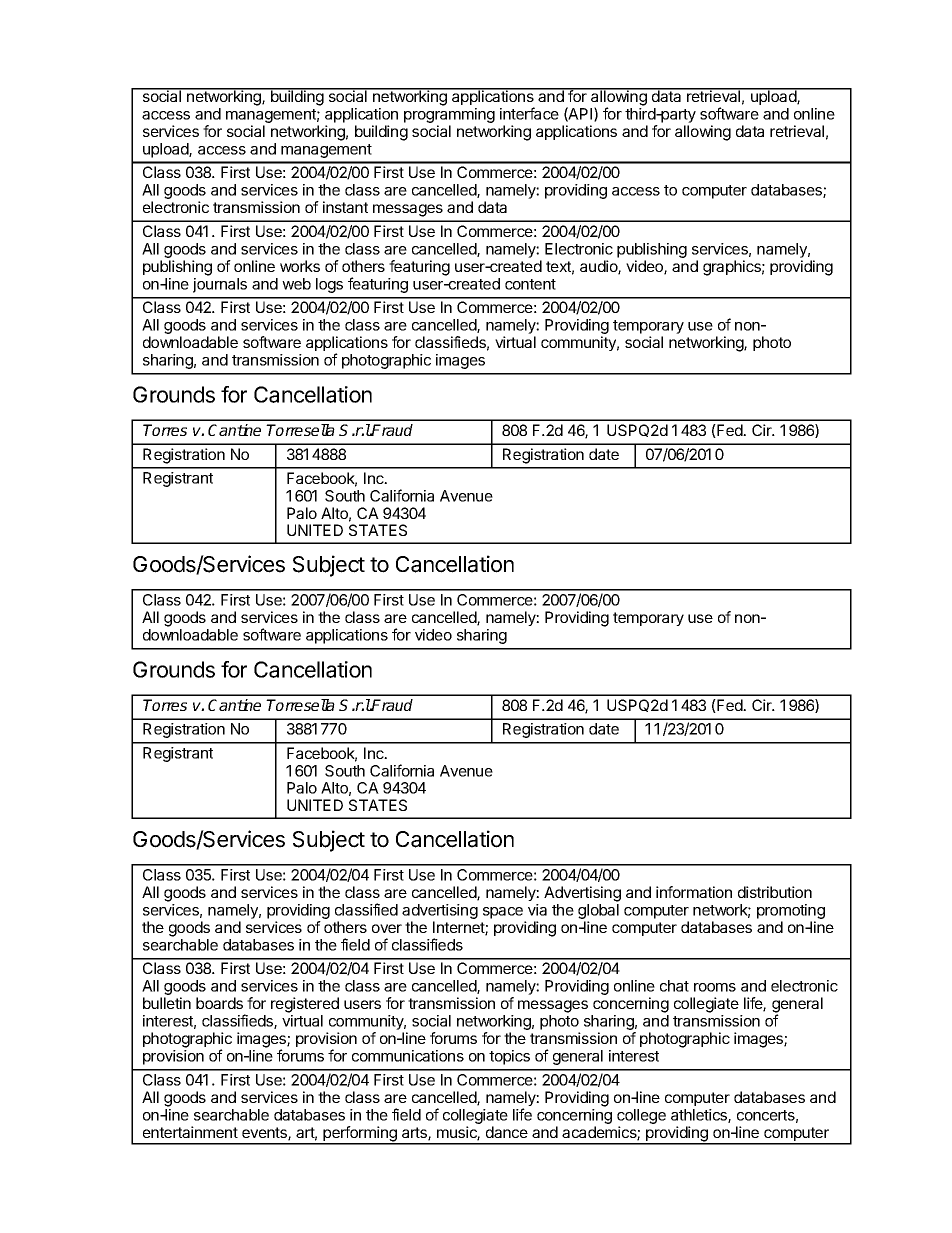 This screenshot has height=1233, width=952. I want to click on journals, so click(220, 285).
